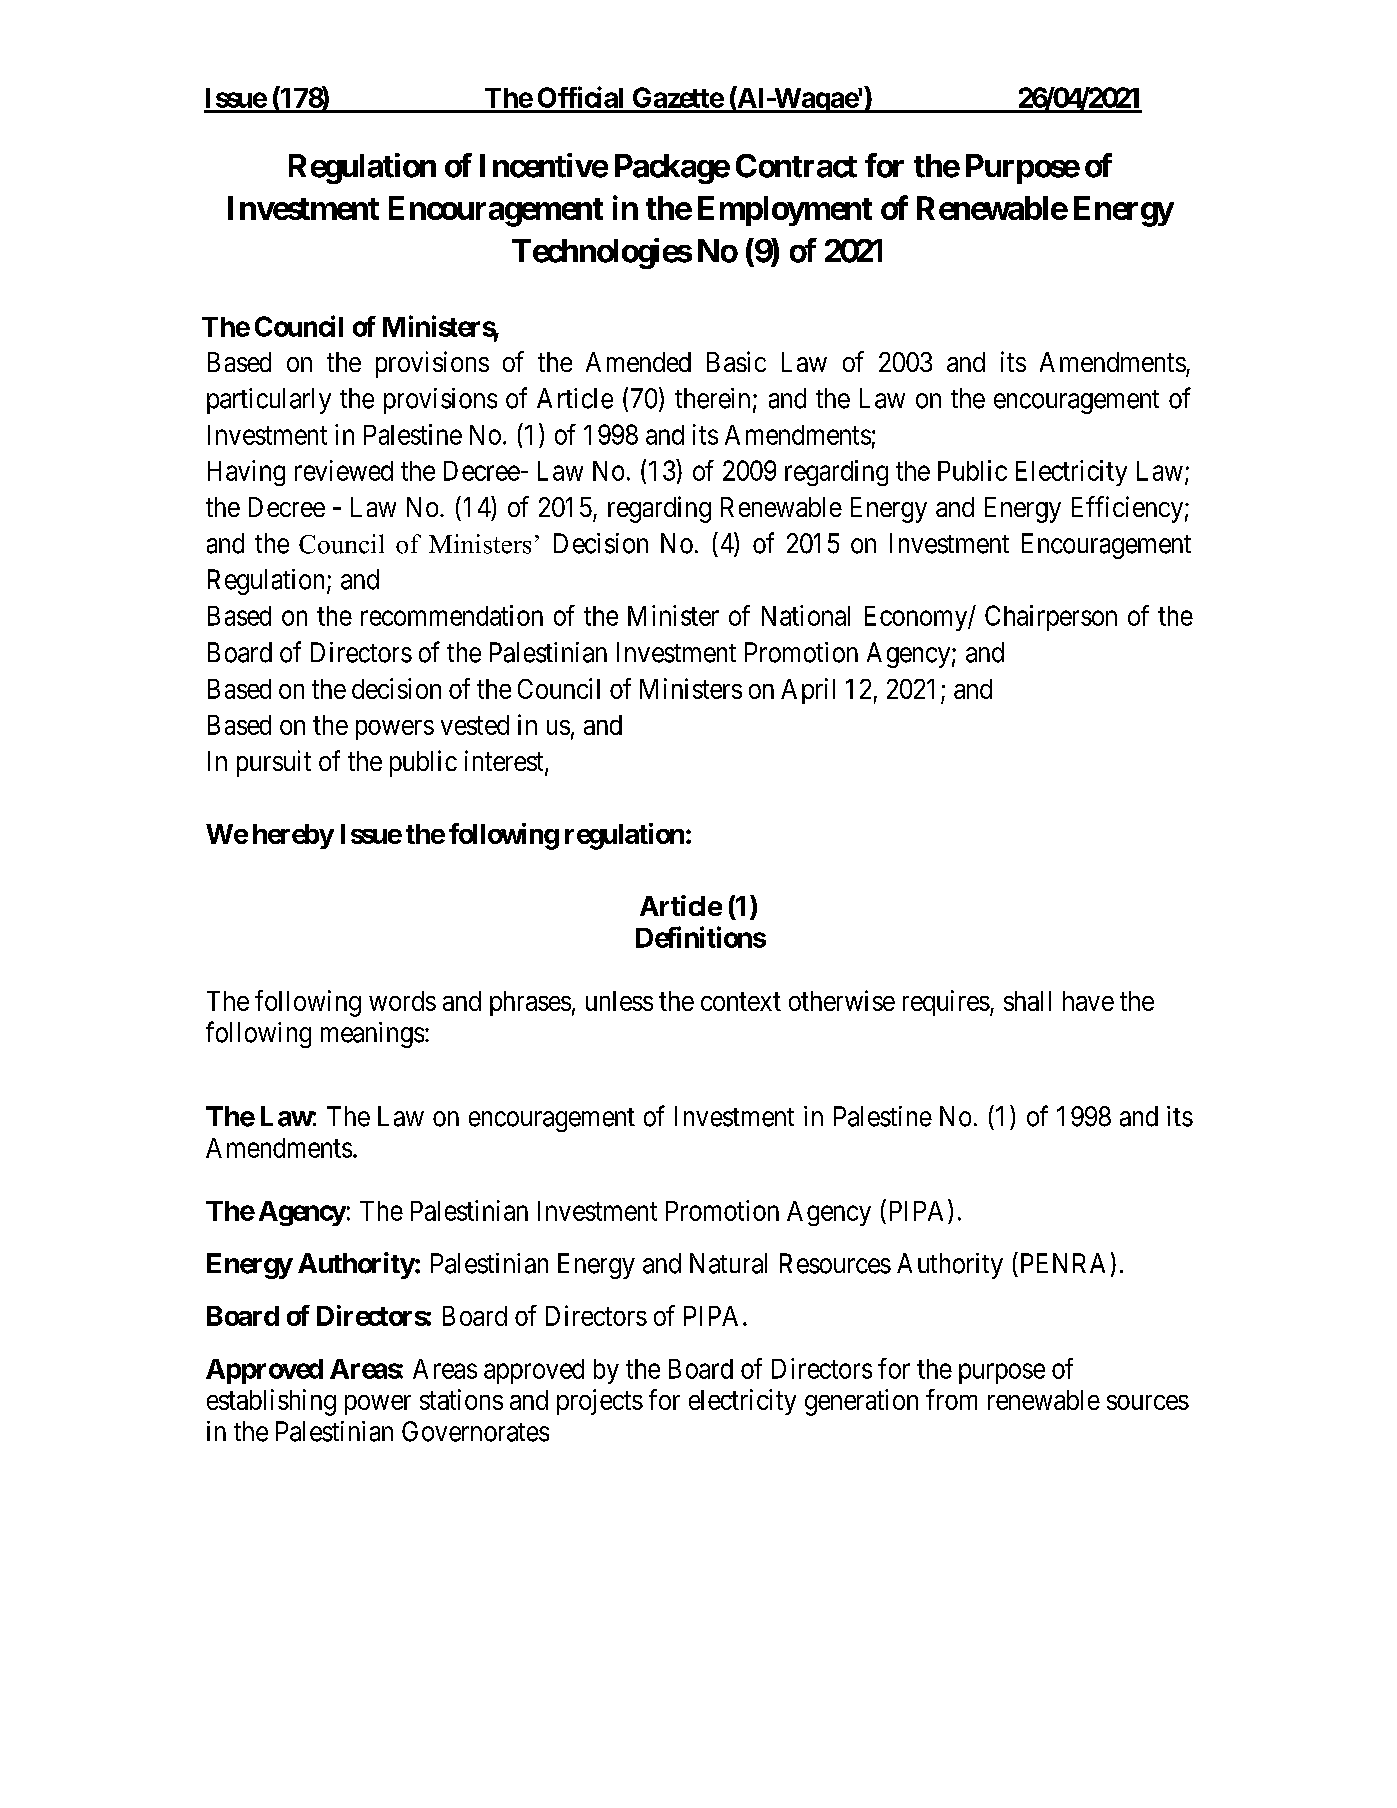 The image size is (1397, 1808). Describe the element at coordinates (402, 1001) in the document. I see `words` at that location.
